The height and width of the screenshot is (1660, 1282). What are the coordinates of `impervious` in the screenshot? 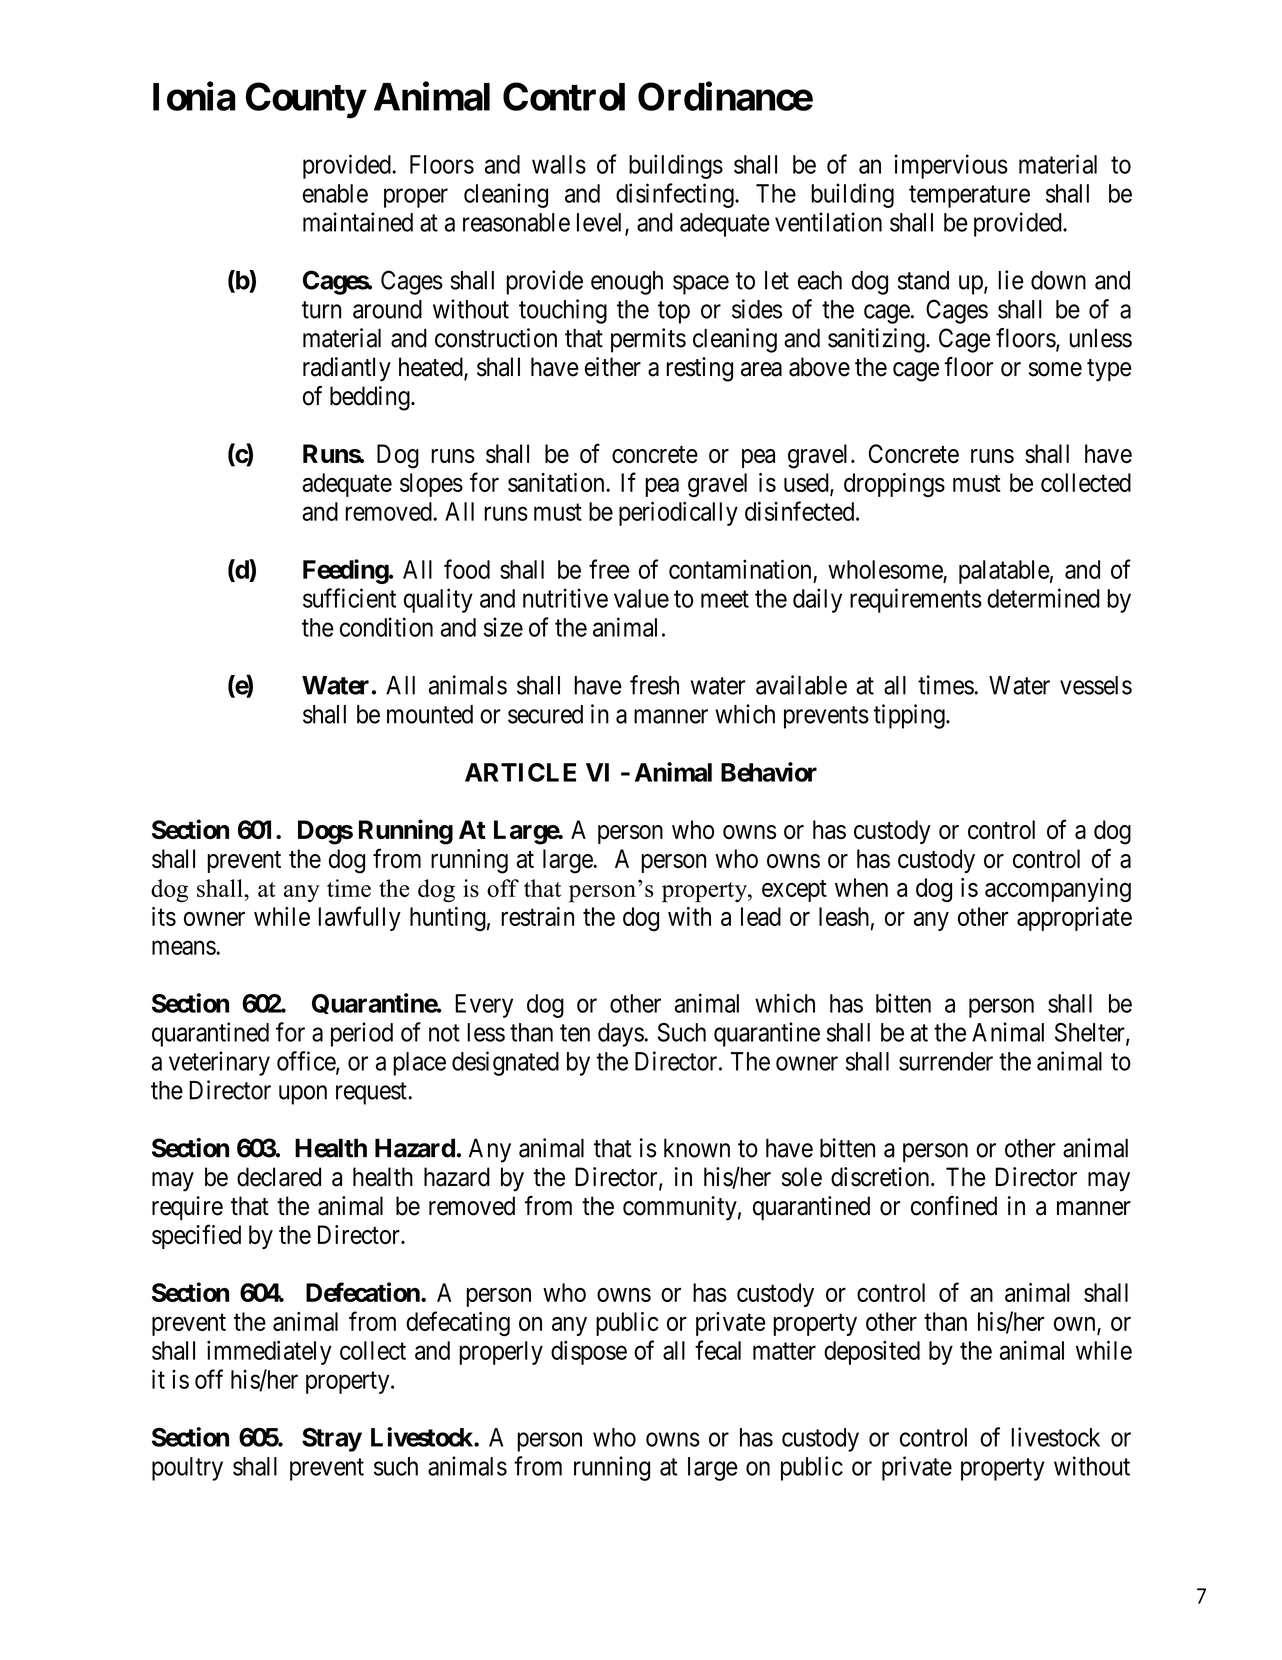 It's located at (951, 166).
